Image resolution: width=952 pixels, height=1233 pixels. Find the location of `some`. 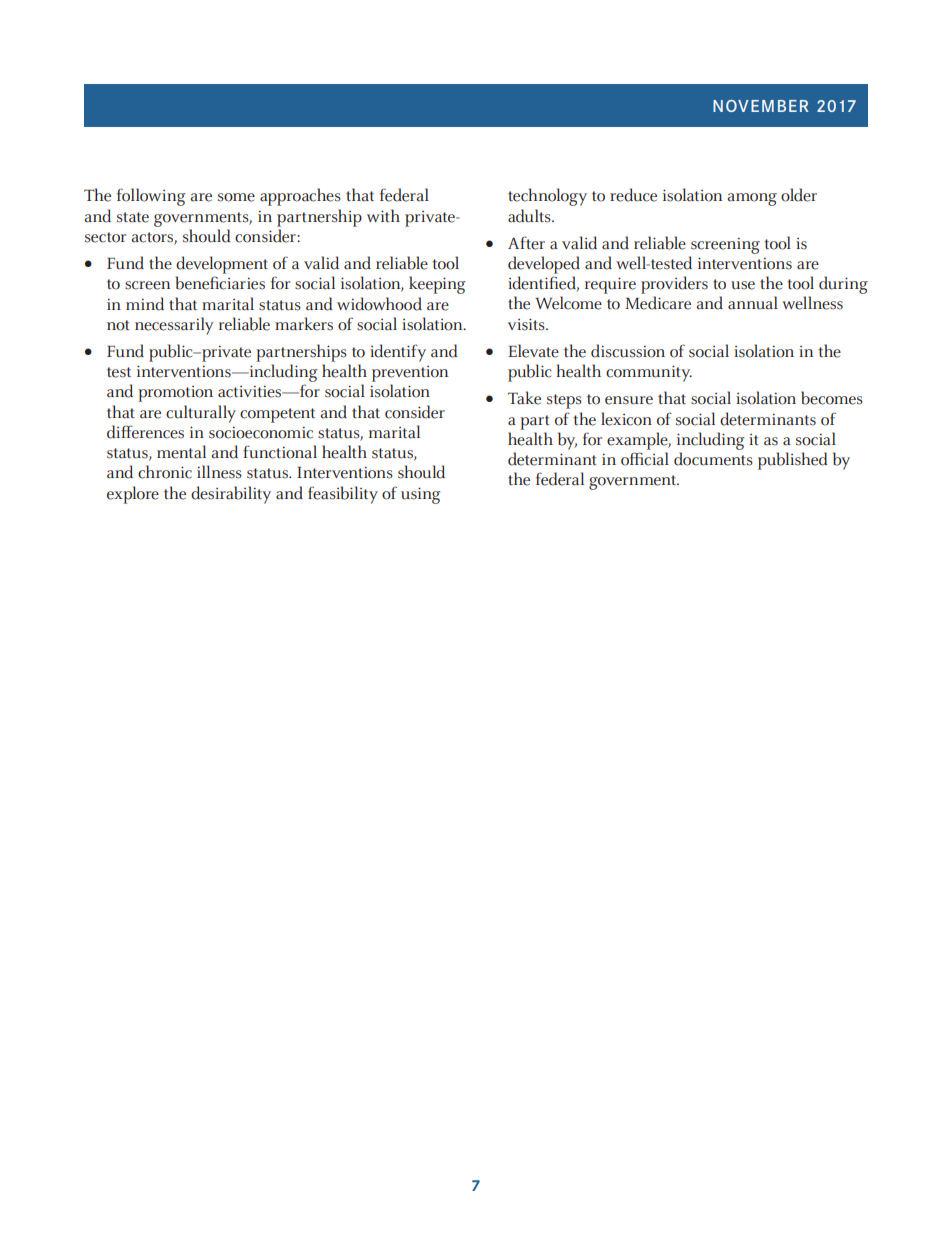

some is located at coordinates (236, 197).
